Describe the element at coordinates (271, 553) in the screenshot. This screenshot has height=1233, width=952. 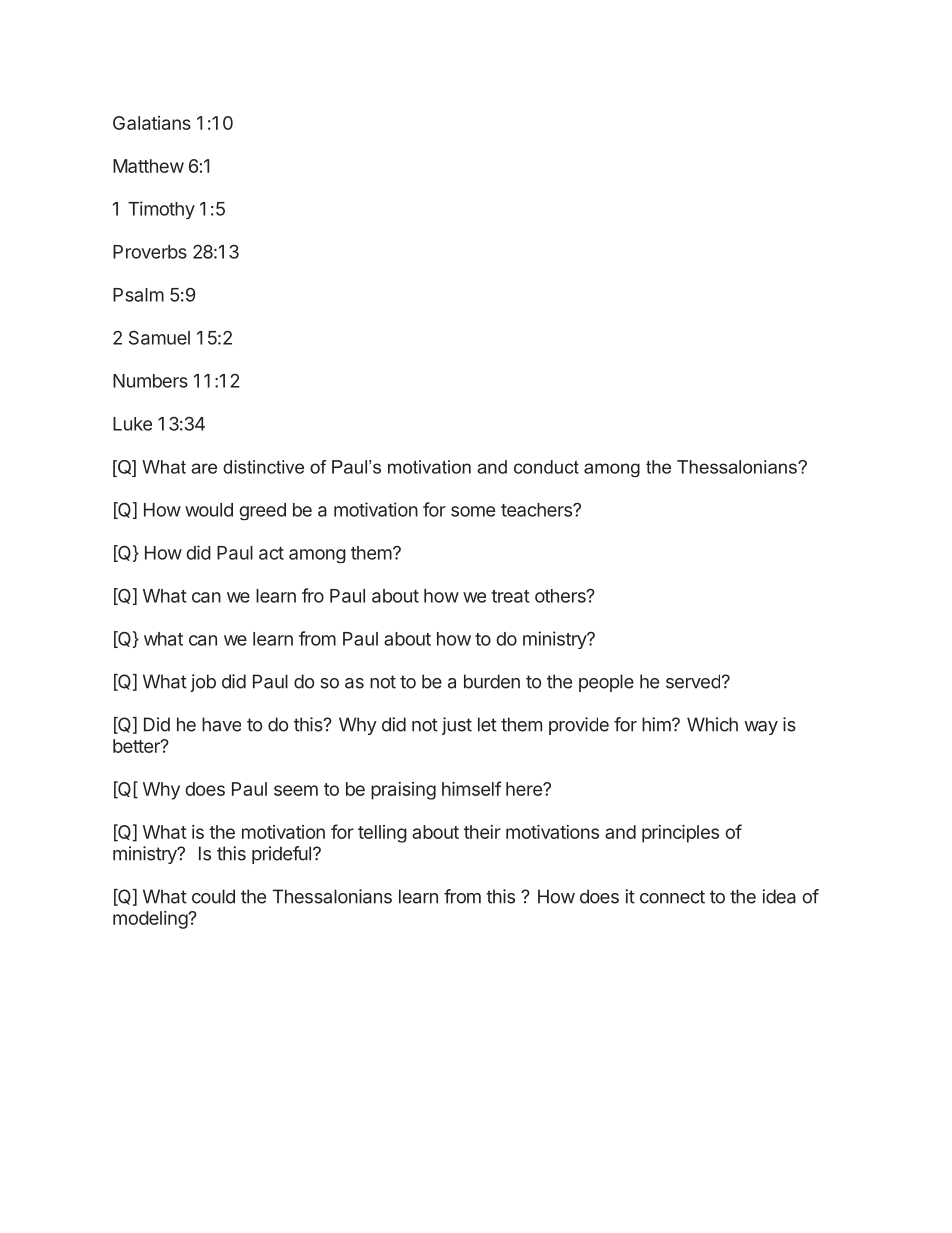
I see `act` at that location.
